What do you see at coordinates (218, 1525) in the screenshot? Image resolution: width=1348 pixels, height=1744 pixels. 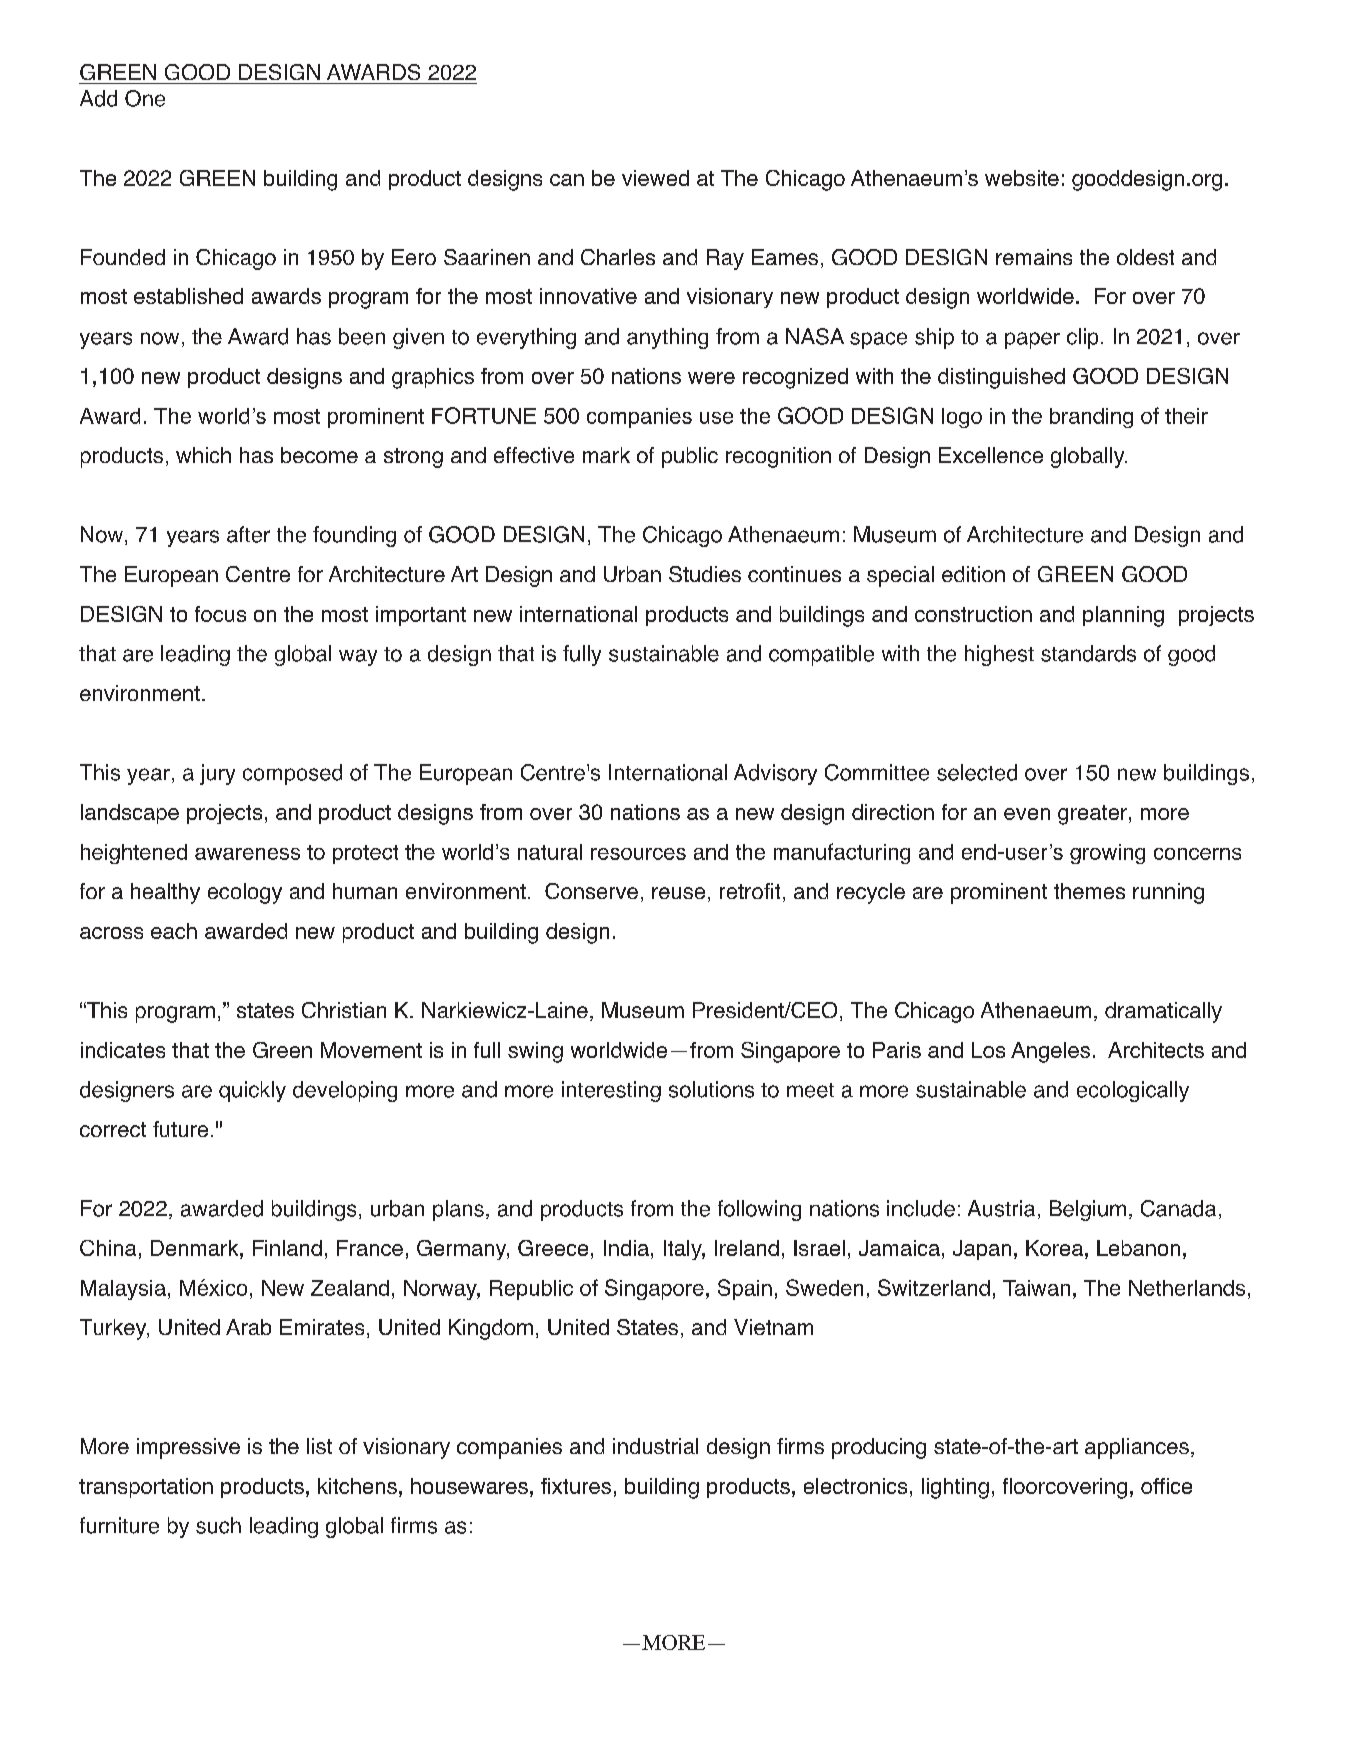 I see `such` at bounding box center [218, 1525].
